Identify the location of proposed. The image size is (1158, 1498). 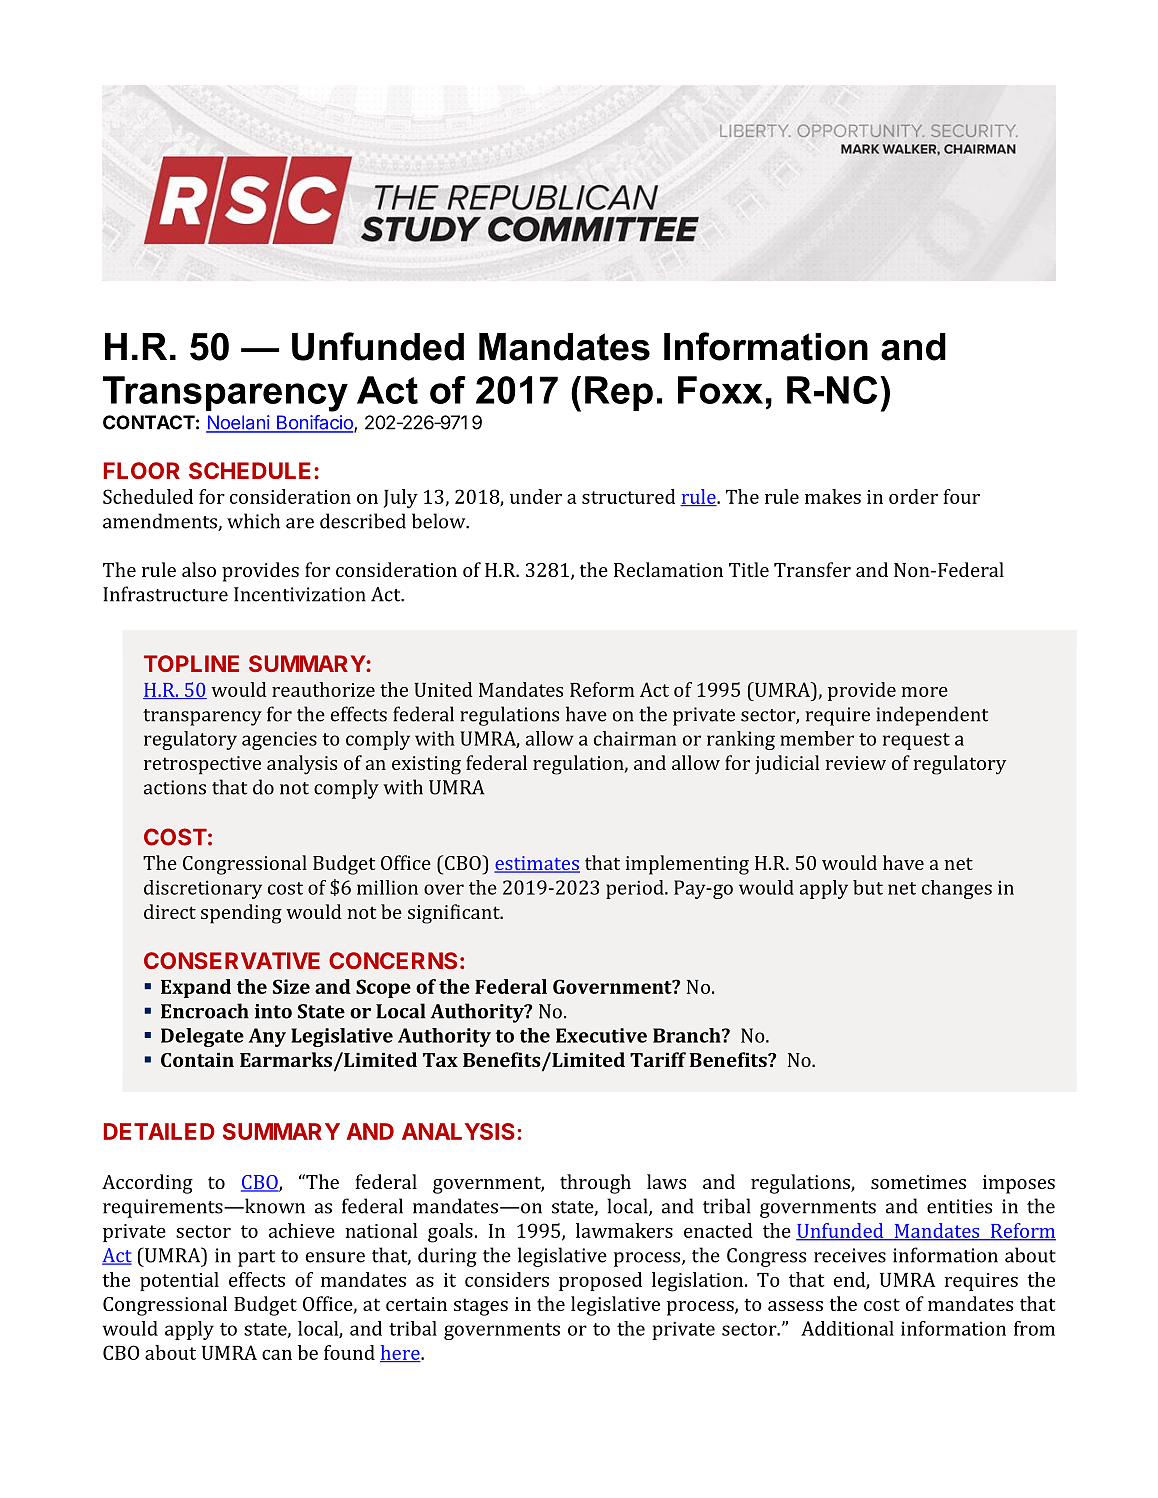
(600, 1281).
